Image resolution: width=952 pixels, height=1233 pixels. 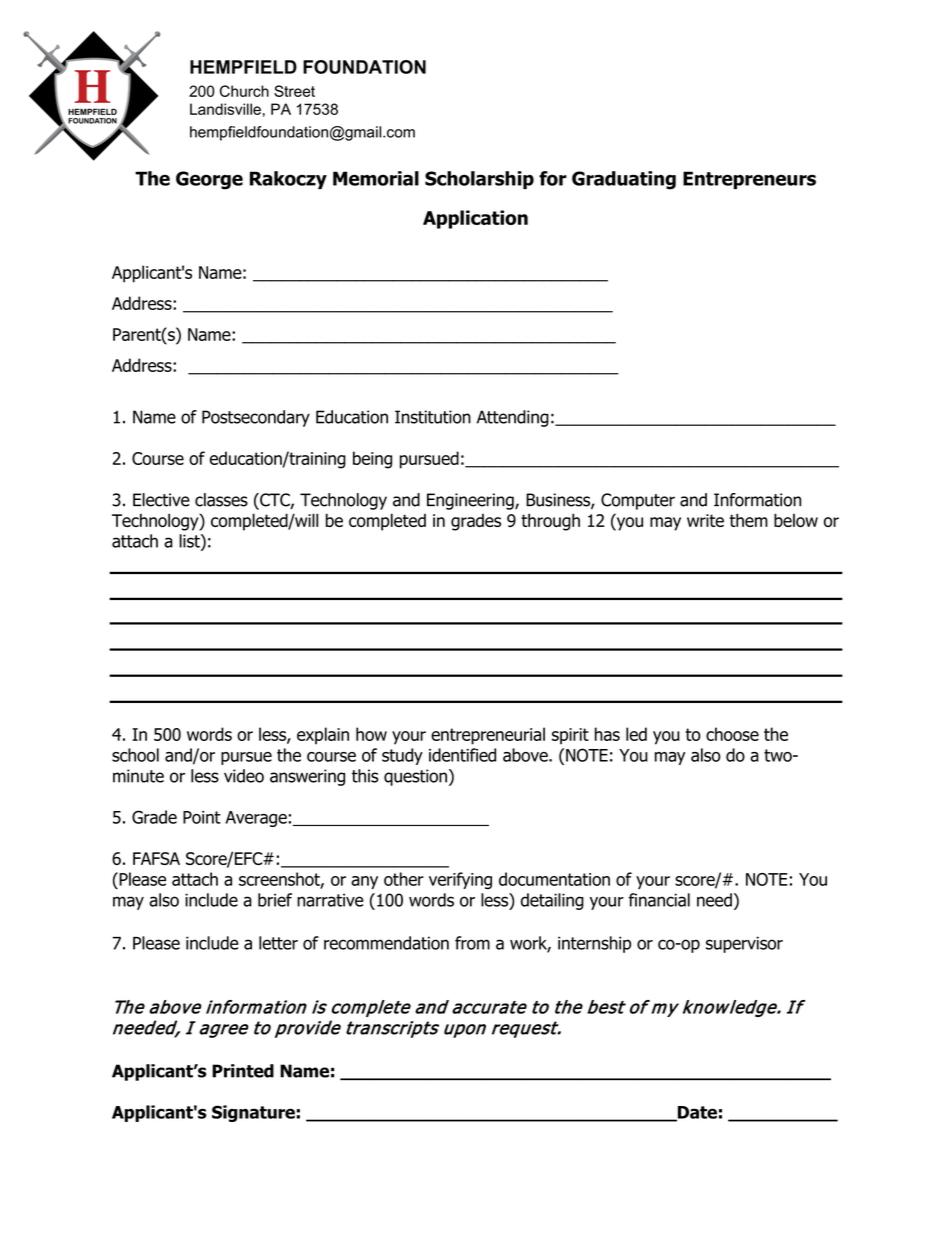 What do you see at coordinates (479, 180) in the screenshot?
I see `Scholarship` at bounding box center [479, 180].
